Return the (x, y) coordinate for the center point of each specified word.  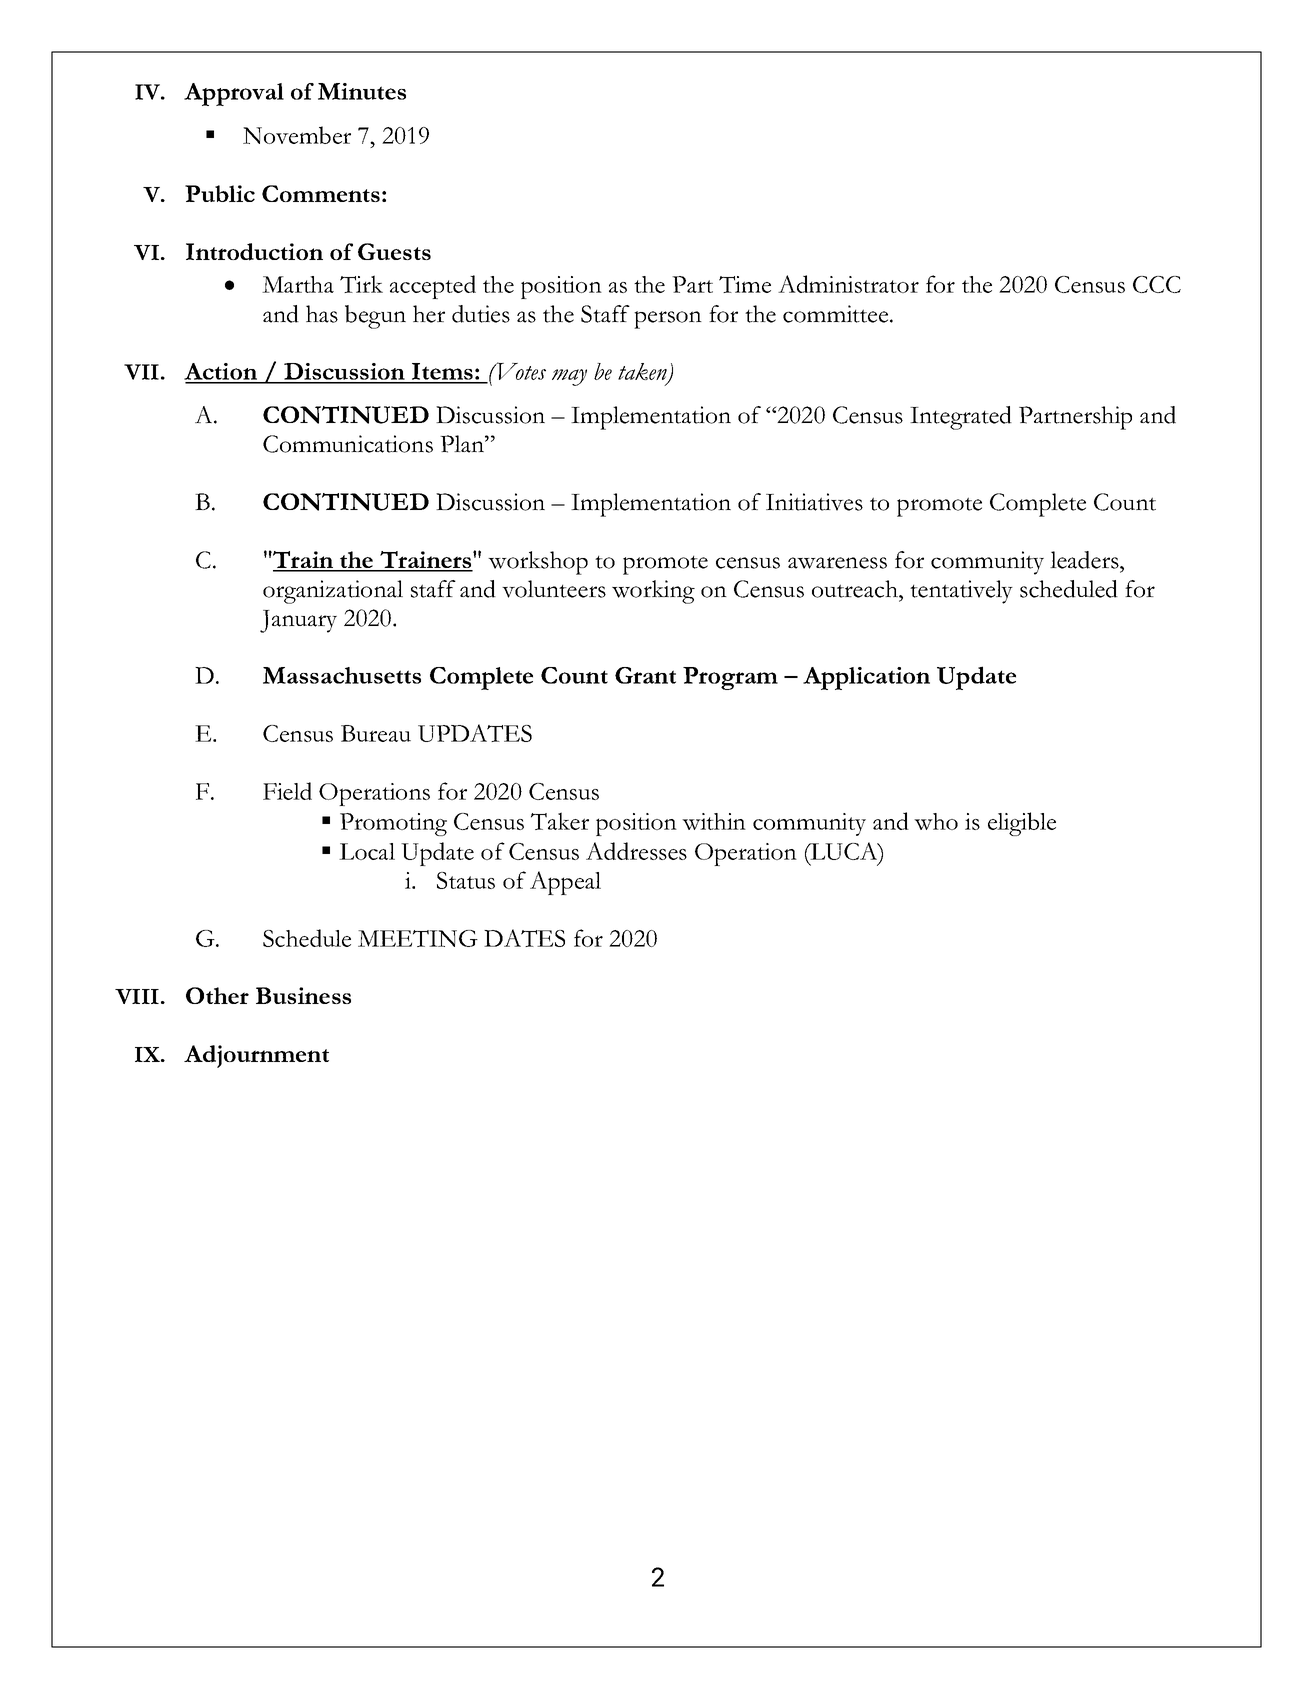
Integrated (961, 418)
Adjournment (256, 1056)
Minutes (362, 91)
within (714, 821)
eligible (1022, 824)
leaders (1085, 560)
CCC (1157, 284)
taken (643, 373)
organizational (333, 592)
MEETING (418, 938)
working (653, 592)
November (297, 135)
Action (221, 373)
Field (287, 791)
